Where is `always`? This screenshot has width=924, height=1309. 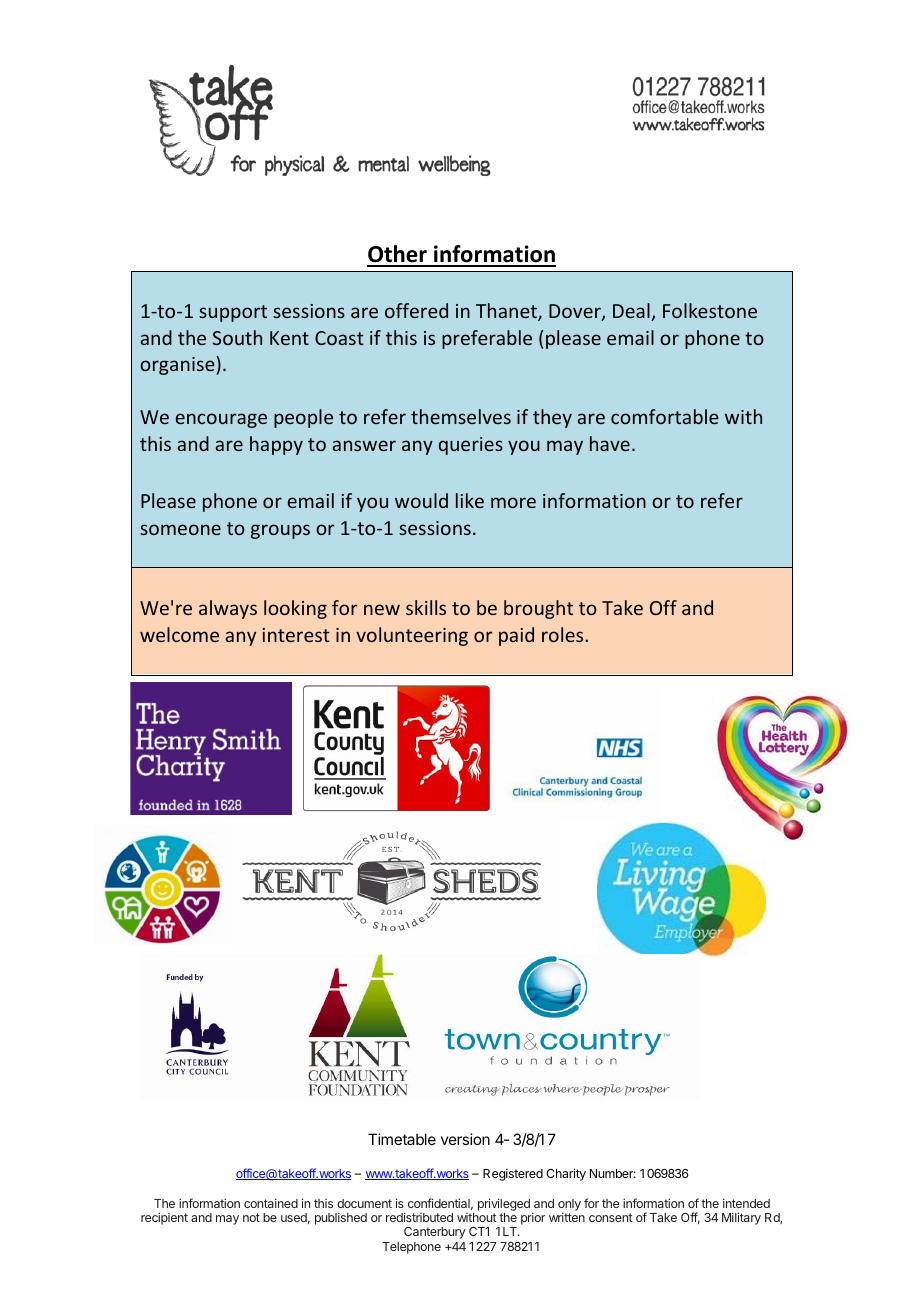 always is located at coordinates (228, 609).
